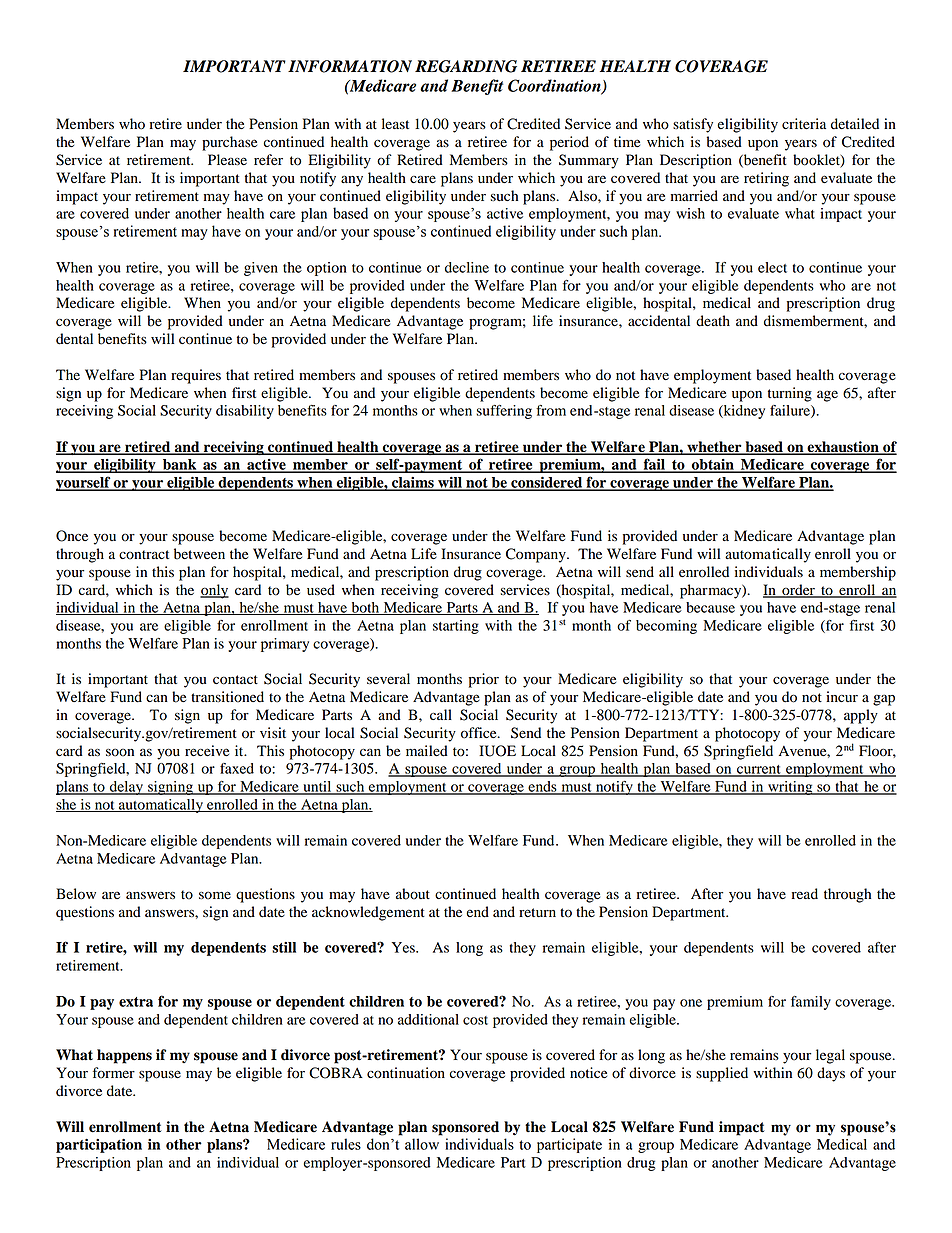 The height and width of the image is (1233, 952). I want to click on criteria, so click(804, 124).
